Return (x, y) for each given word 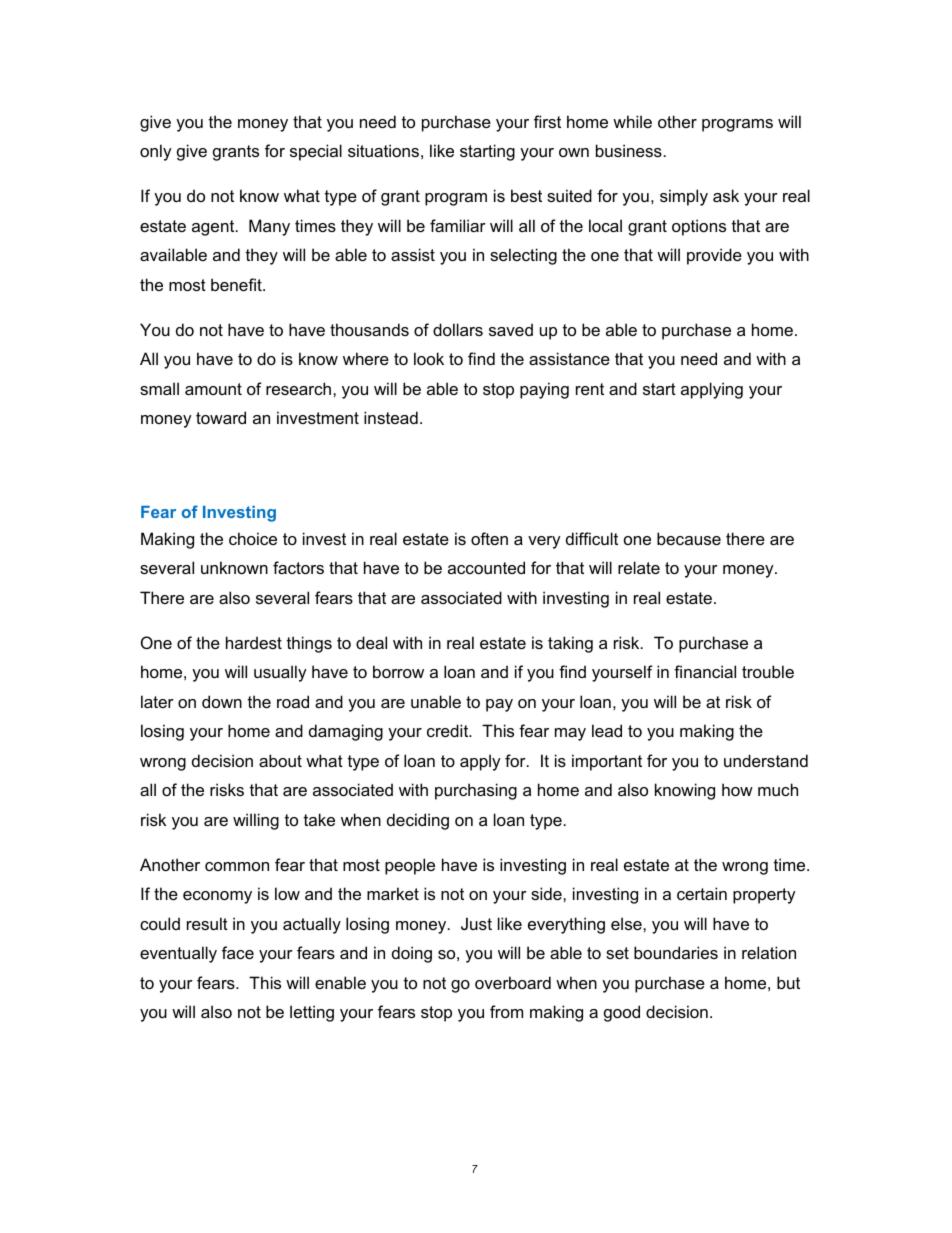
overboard (513, 982)
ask (726, 195)
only (156, 152)
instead (391, 417)
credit (449, 730)
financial (705, 671)
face (238, 952)
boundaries (676, 952)
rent (590, 389)
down (222, 701)
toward (221, 417)
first (547, 121)
